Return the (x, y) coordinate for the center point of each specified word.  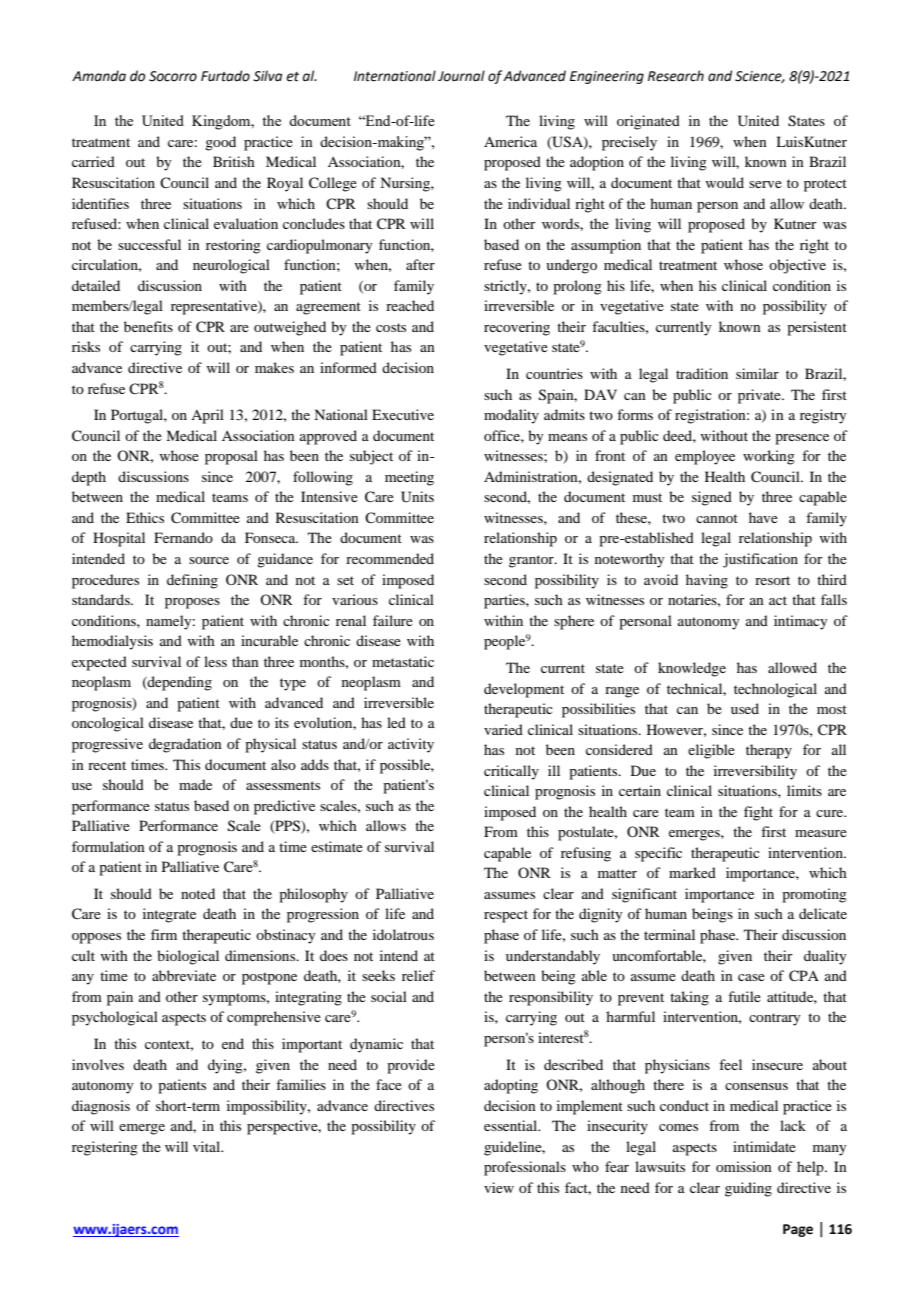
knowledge (692, 669)
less (215, 661)
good (220, 143)
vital (208, 1146)
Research (676, 76)
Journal (461, 76)
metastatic (403, 661)
